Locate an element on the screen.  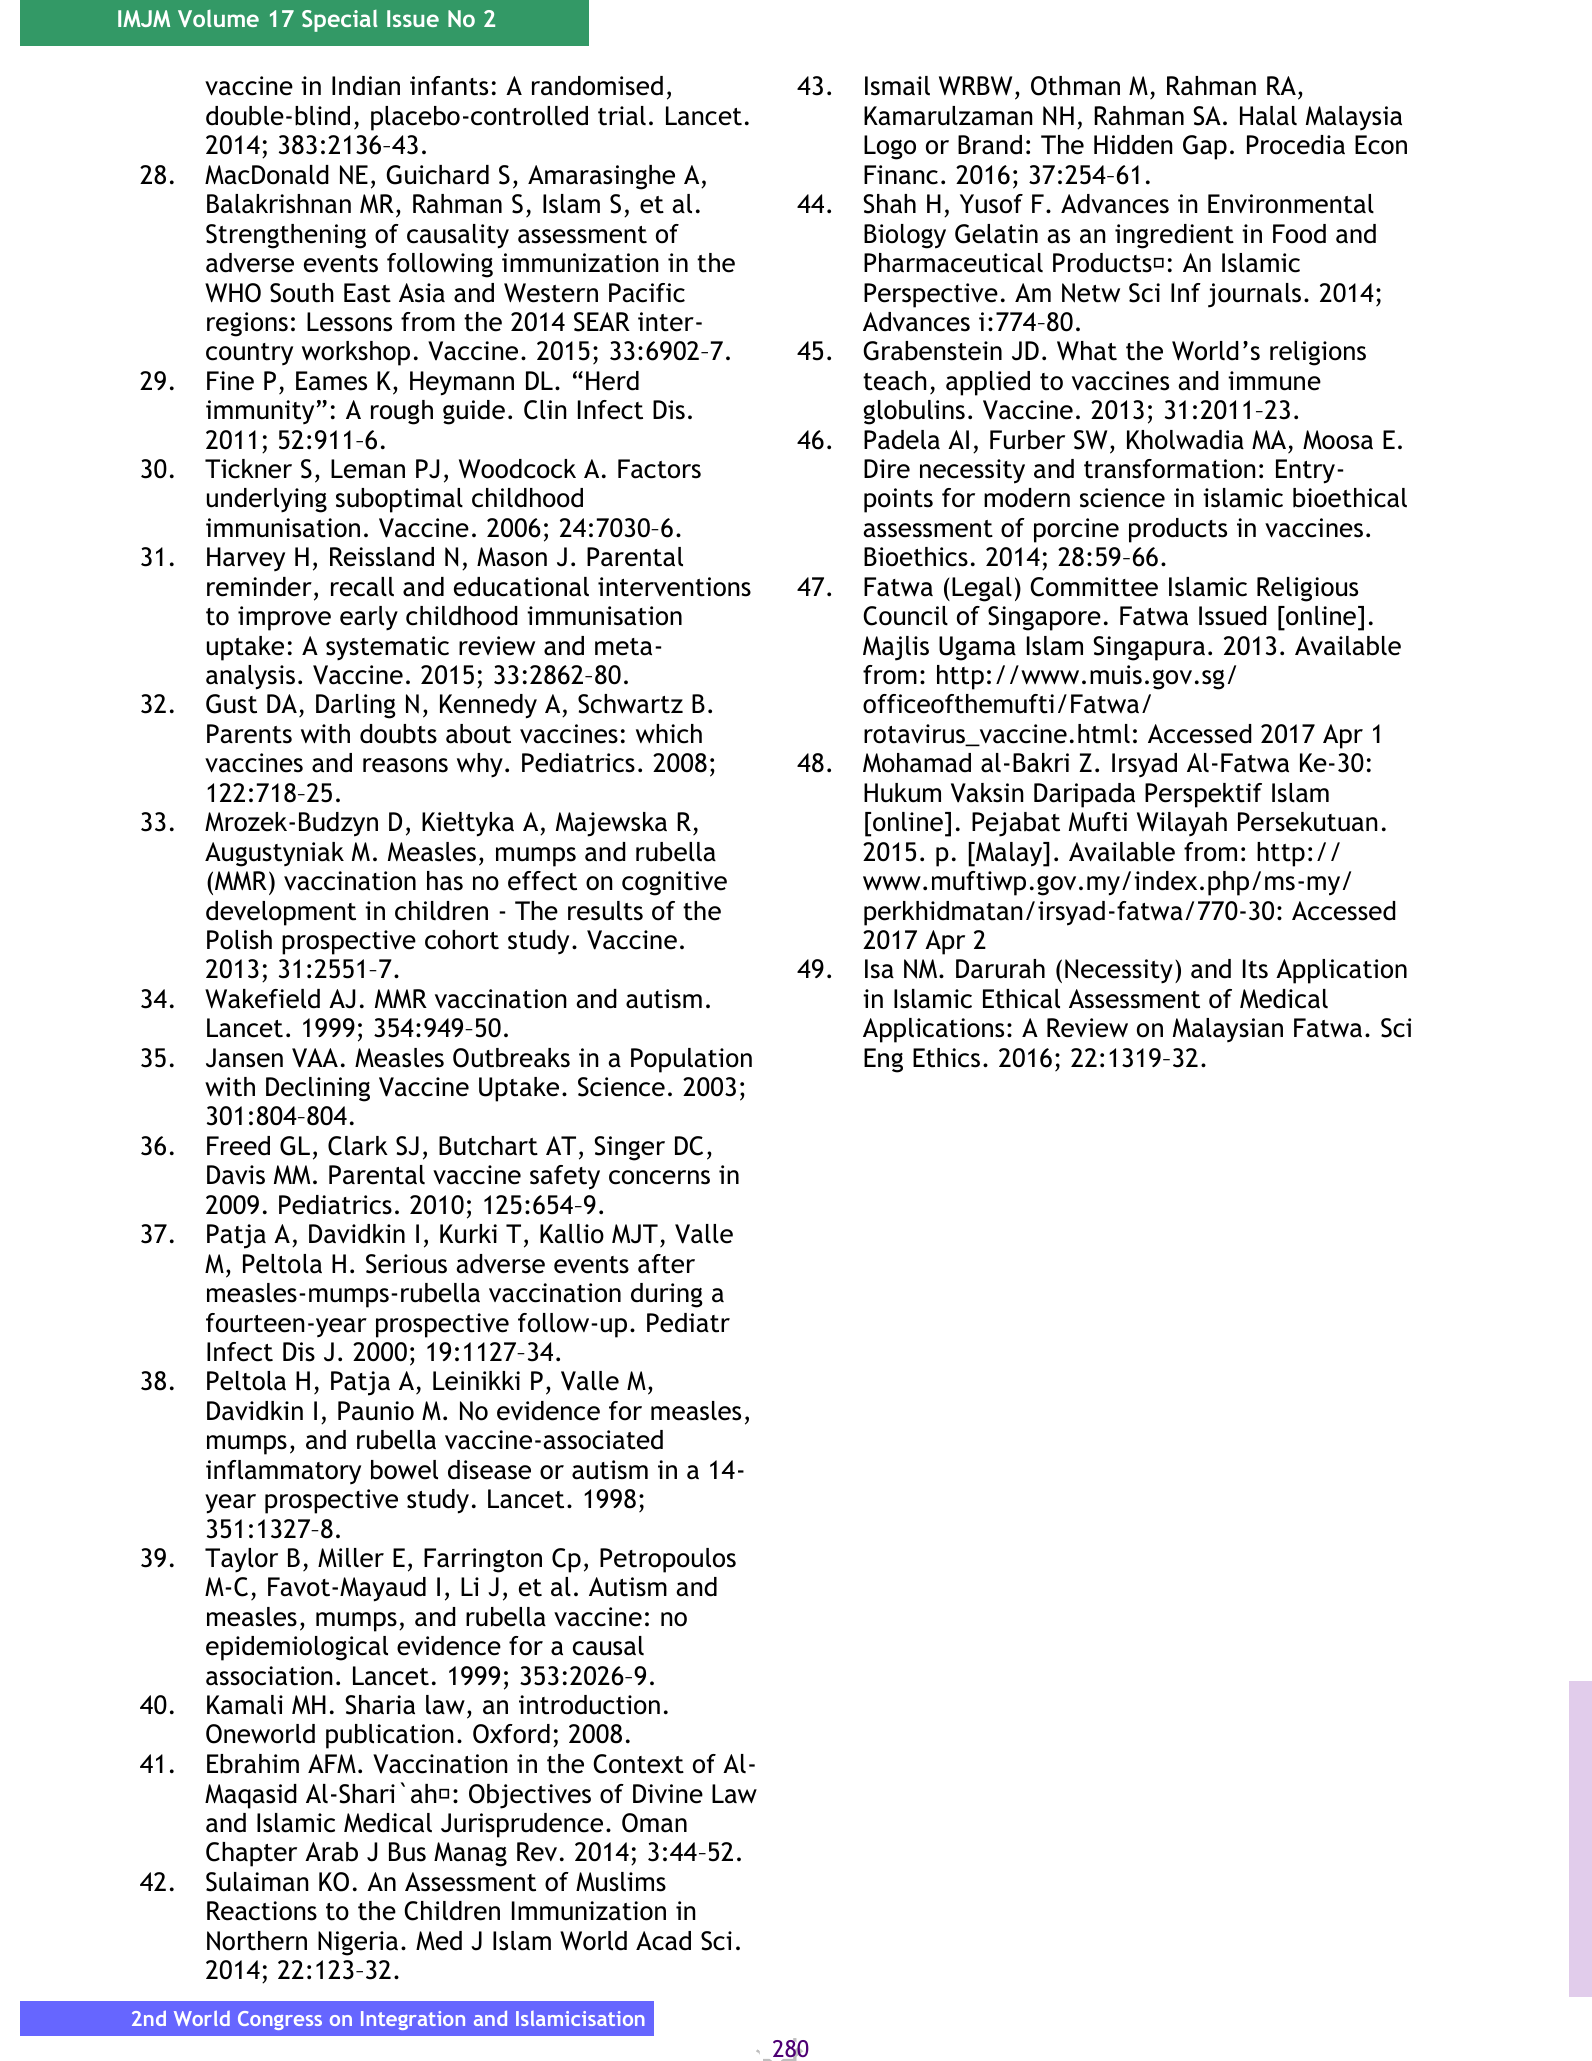
Acad is located at coordinates (663, 1941).
